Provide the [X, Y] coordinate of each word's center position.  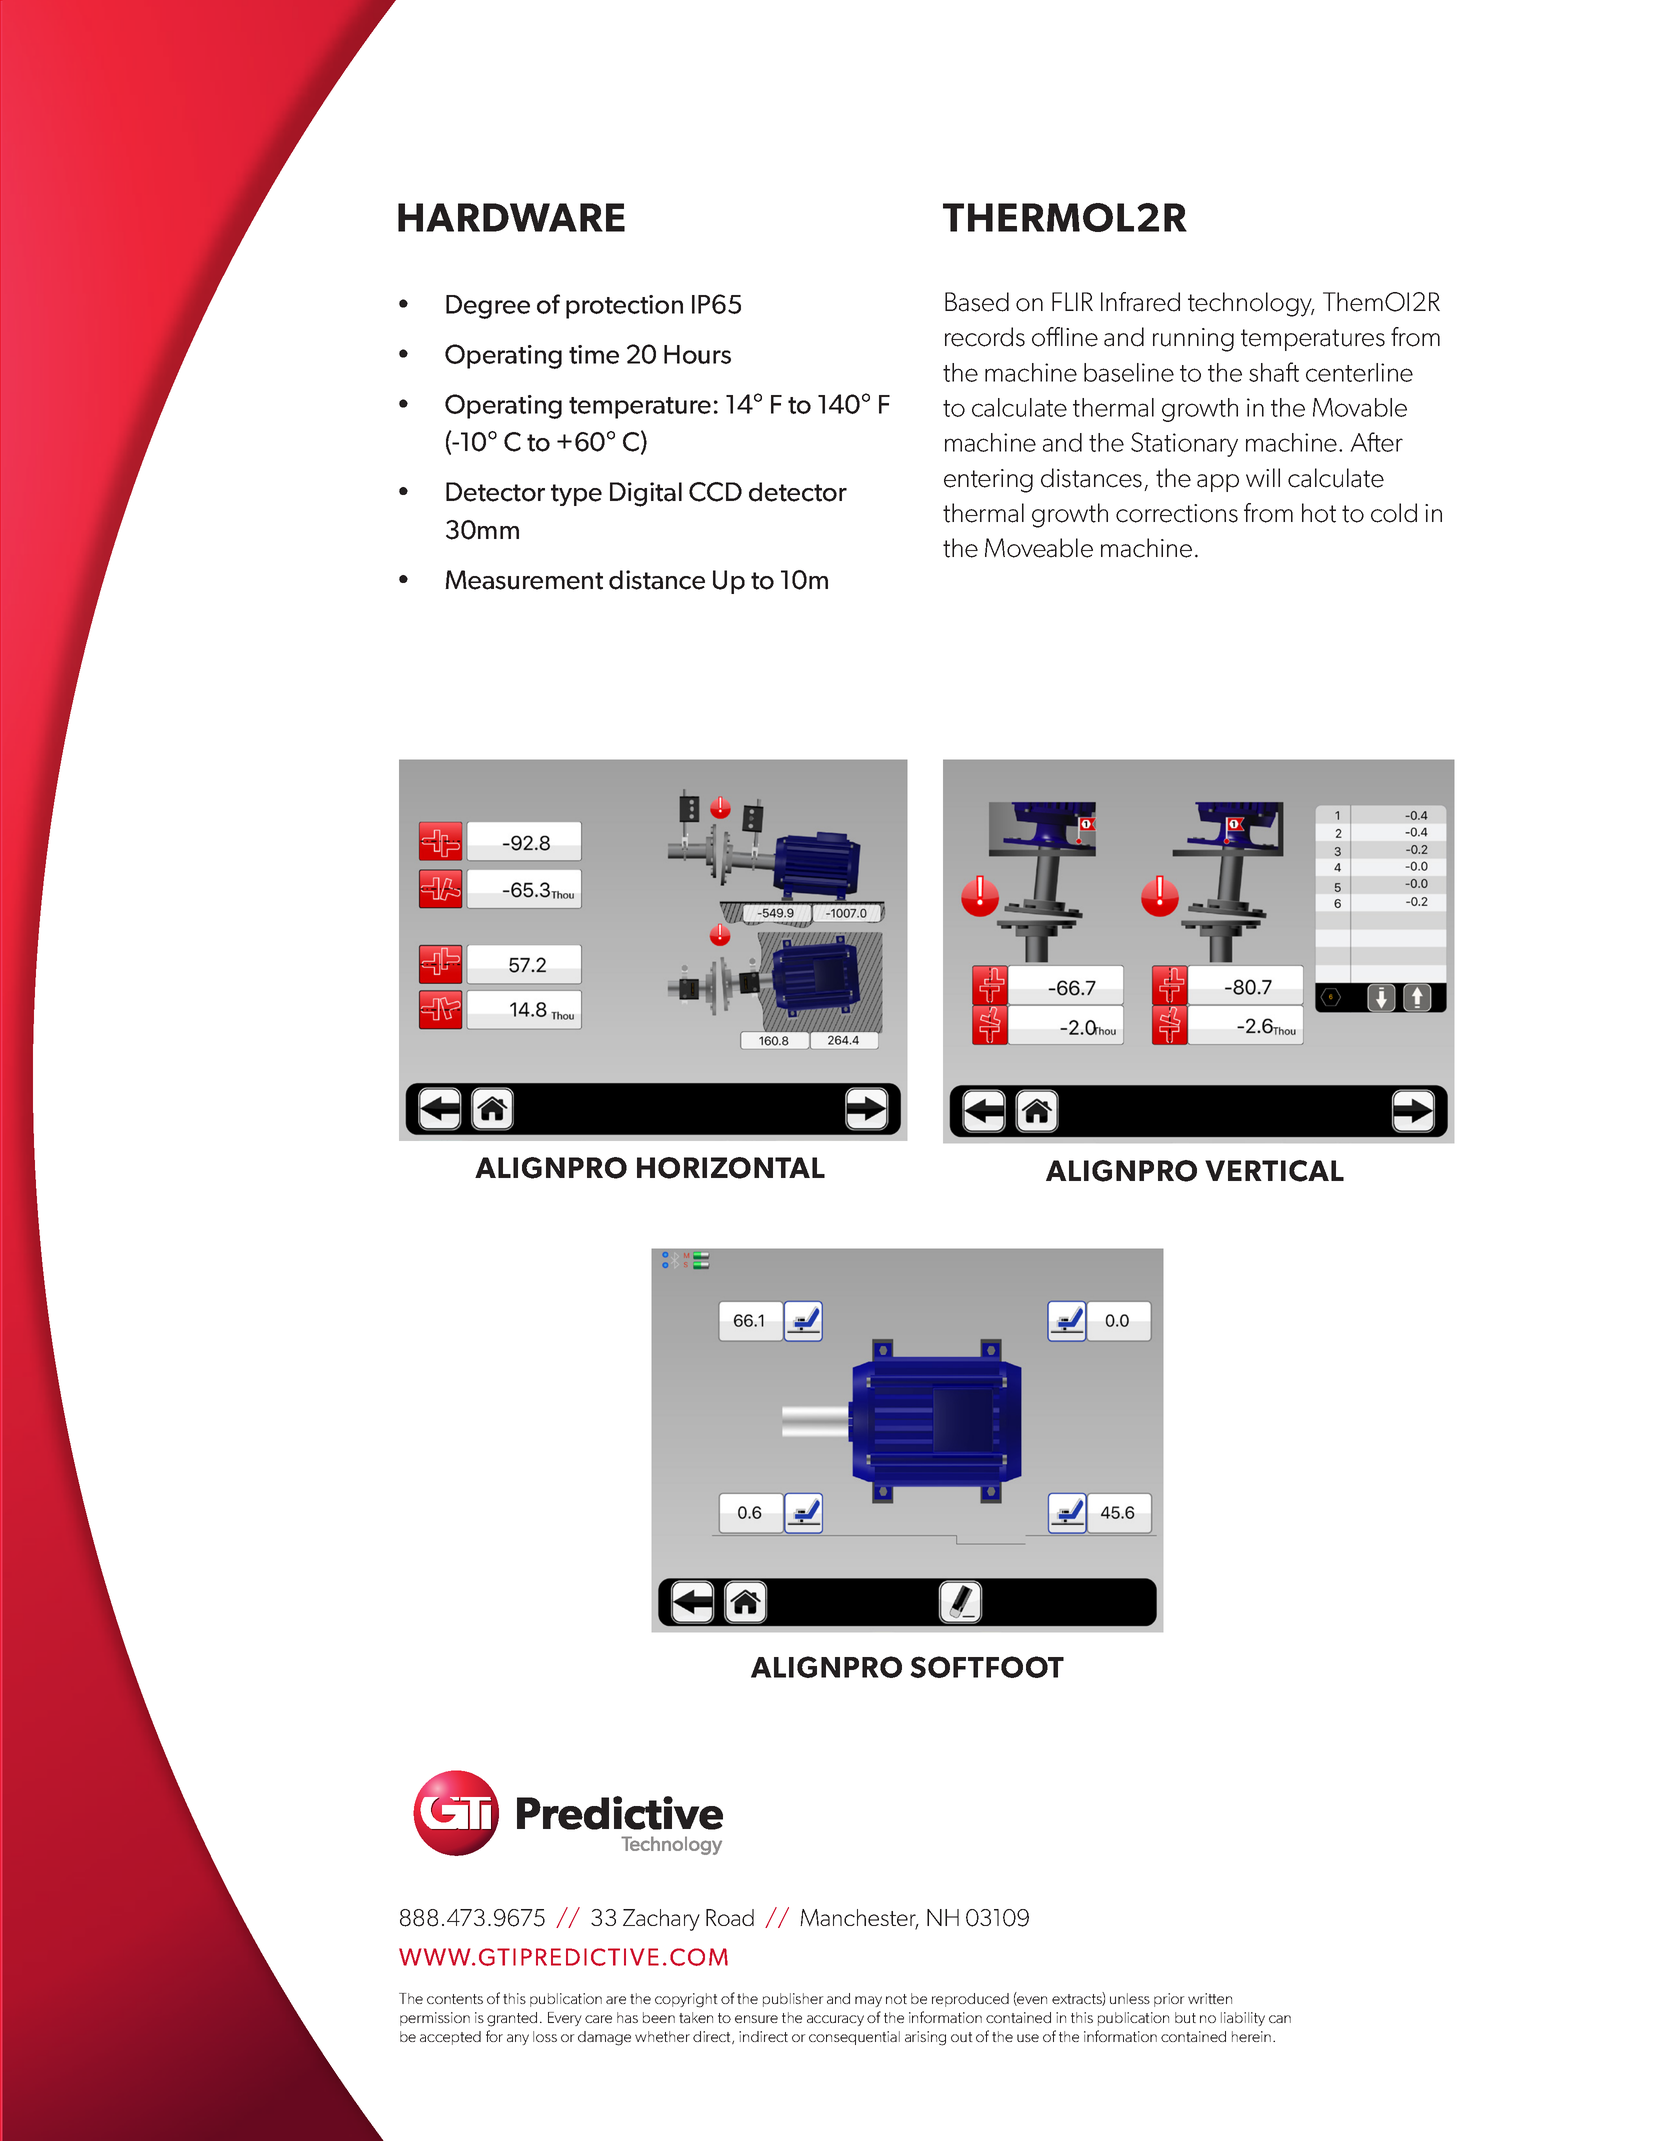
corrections [1177, 513]
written [1210, 1998]
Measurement [524, 580]
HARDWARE [511, 217]
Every [565, 2019]
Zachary [661, 1920]
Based [977, 302]
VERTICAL [1274, 1171]
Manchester [859, 1919]
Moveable [1039, 548]
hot [1319, 513]
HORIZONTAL [731, 1168]
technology [1251, 304]
